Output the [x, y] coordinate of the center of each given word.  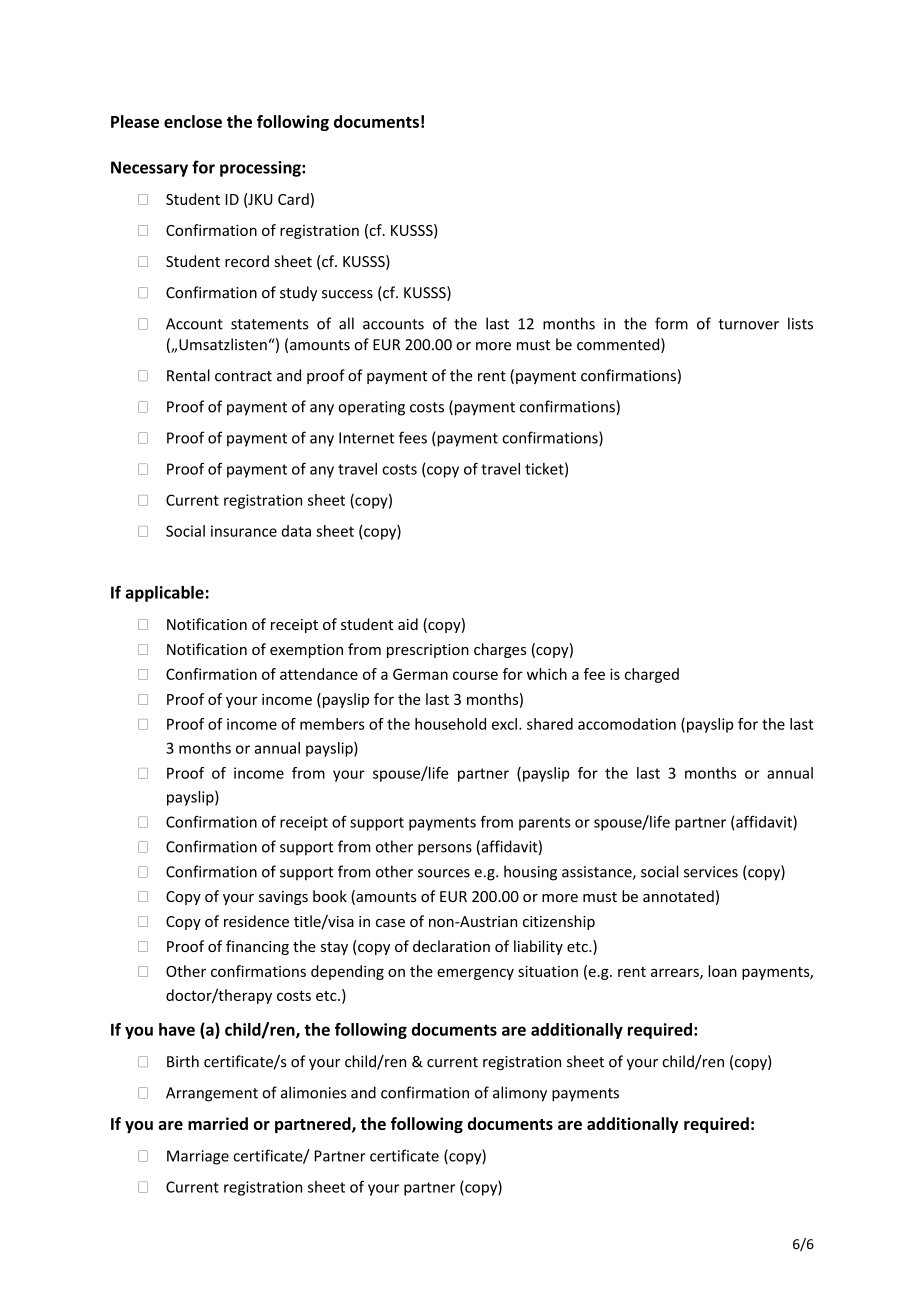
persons [445, 850]
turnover [748, 324]
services [711, 872]
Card [293, 199]
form [671, 323]
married [218, 1123]
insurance [244, 531]
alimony [520, 1094]
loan [722, 971]
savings [283, 898]
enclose [193, 121]
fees [413, 437]
